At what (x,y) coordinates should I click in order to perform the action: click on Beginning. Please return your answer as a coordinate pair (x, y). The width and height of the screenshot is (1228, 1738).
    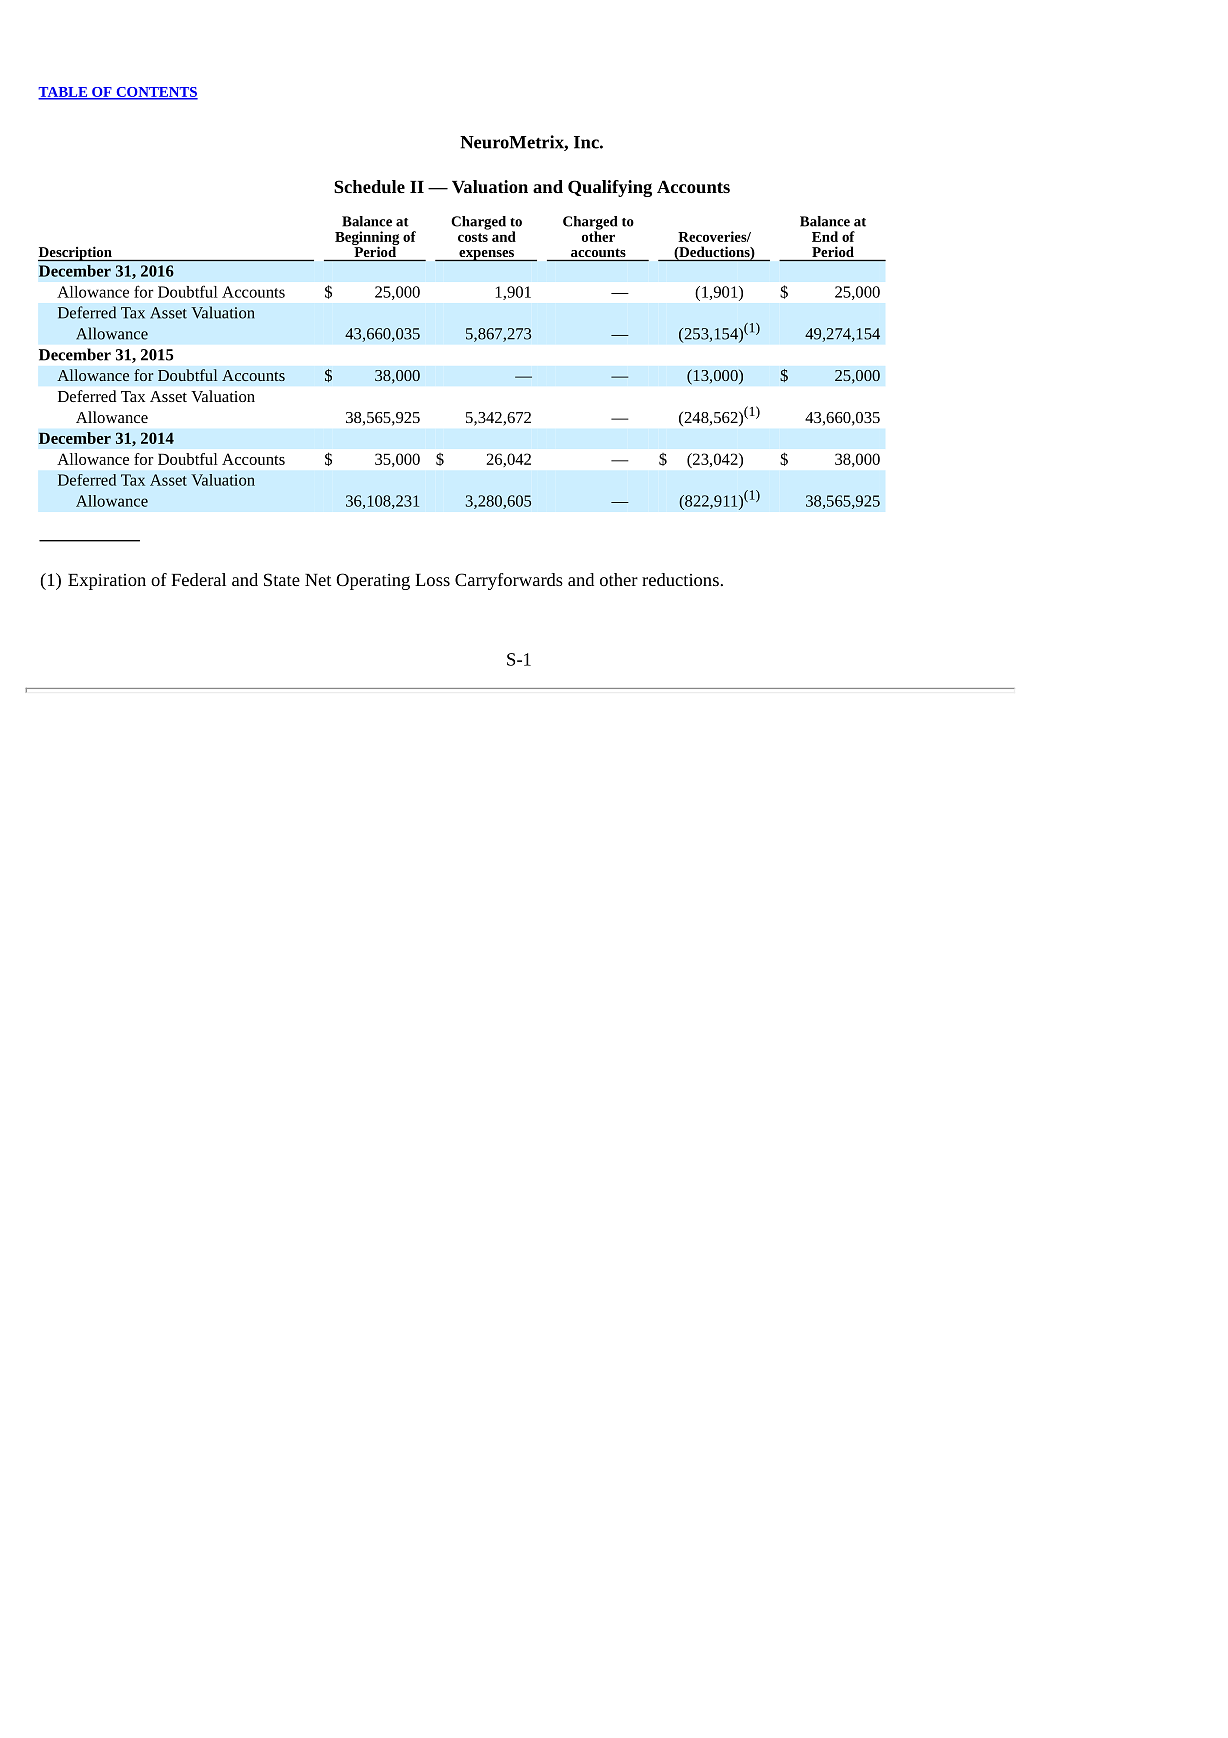
    Looking at the image, I should click on (367, 239).
